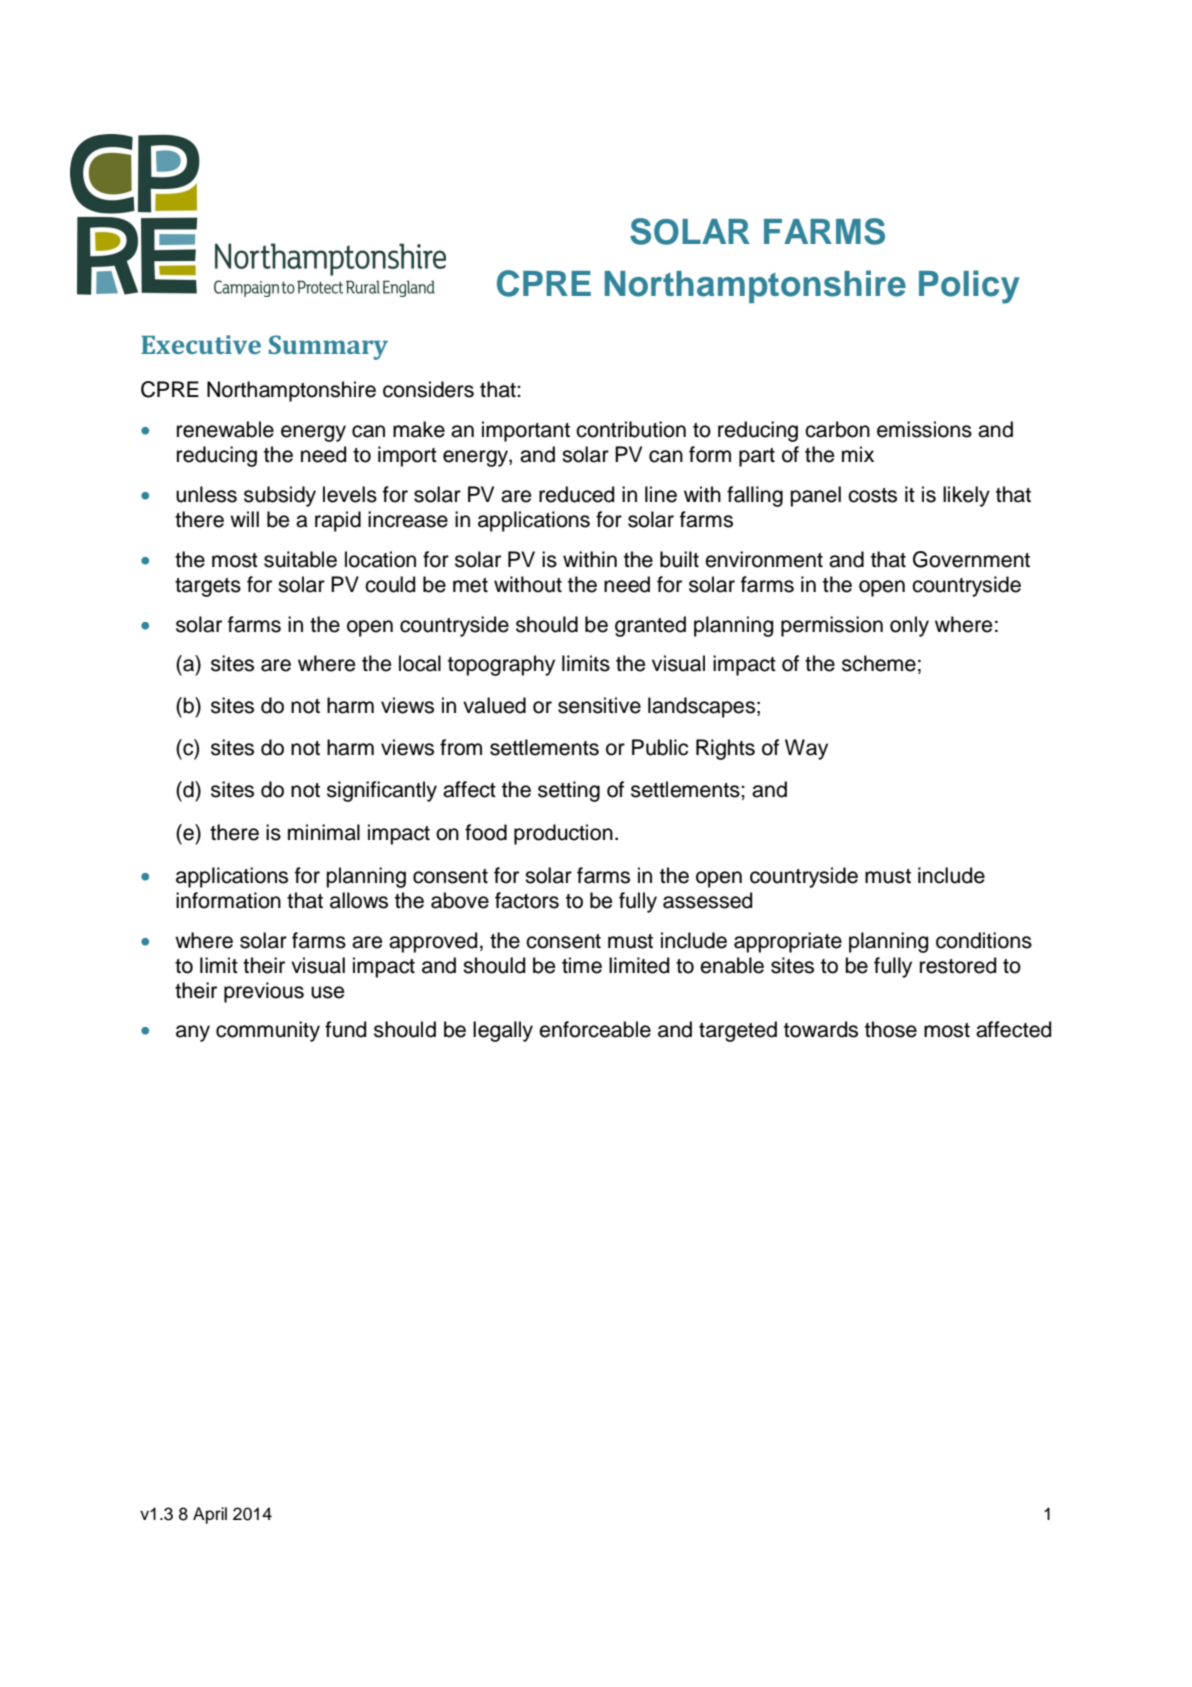  Describe the element at coordinates (984, 940) in the screenshot. I see `conditions` at that location.
